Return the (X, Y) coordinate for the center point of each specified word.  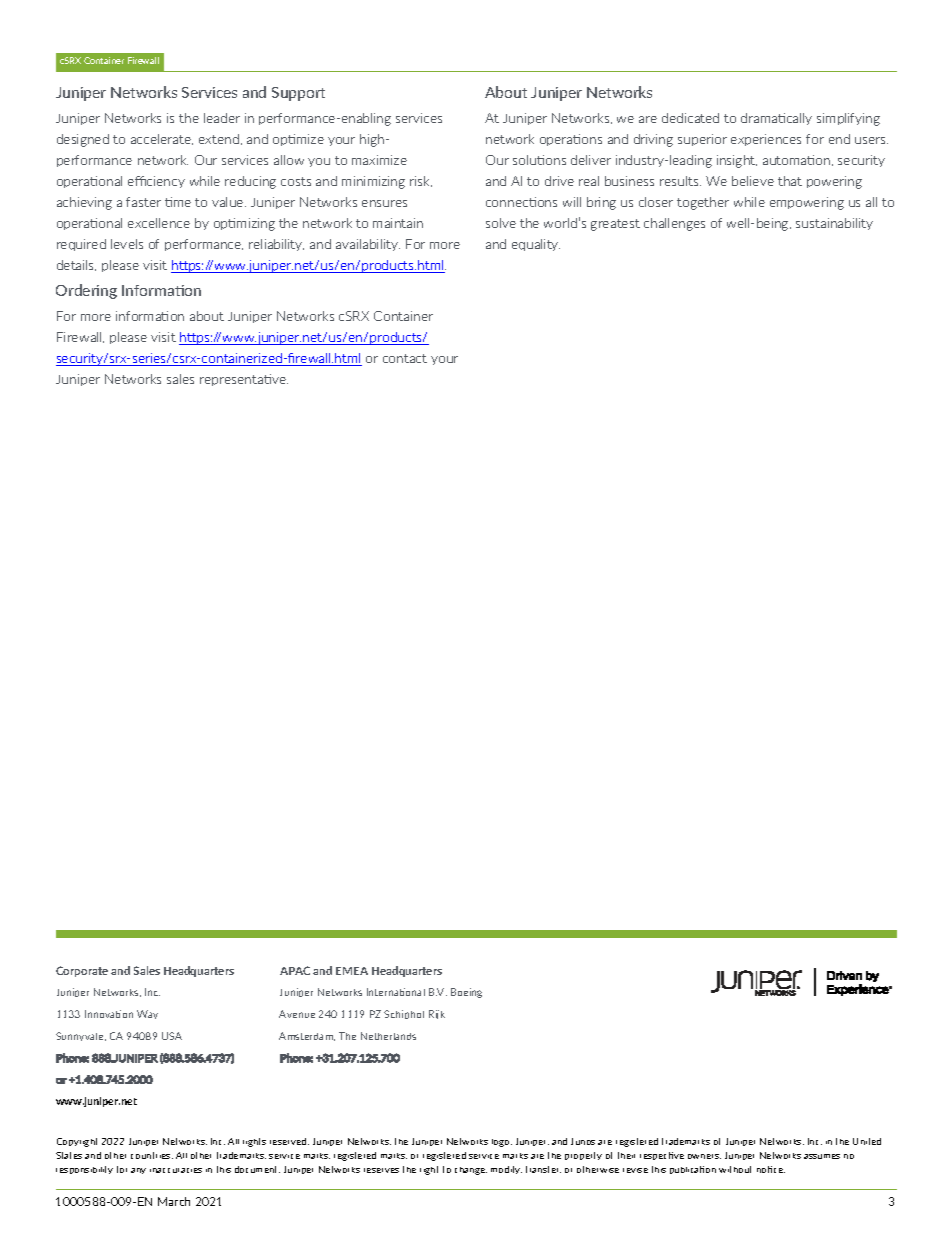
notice (771, 1169)
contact (405, 358)
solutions (539, 160)
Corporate (82, 971)
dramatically (776, 119)
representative (244, 380)
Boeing (466, 993)
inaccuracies (176, 1170)
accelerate (162, 139)
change (471, 1171)
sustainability (834, 224)
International (396, 992)
